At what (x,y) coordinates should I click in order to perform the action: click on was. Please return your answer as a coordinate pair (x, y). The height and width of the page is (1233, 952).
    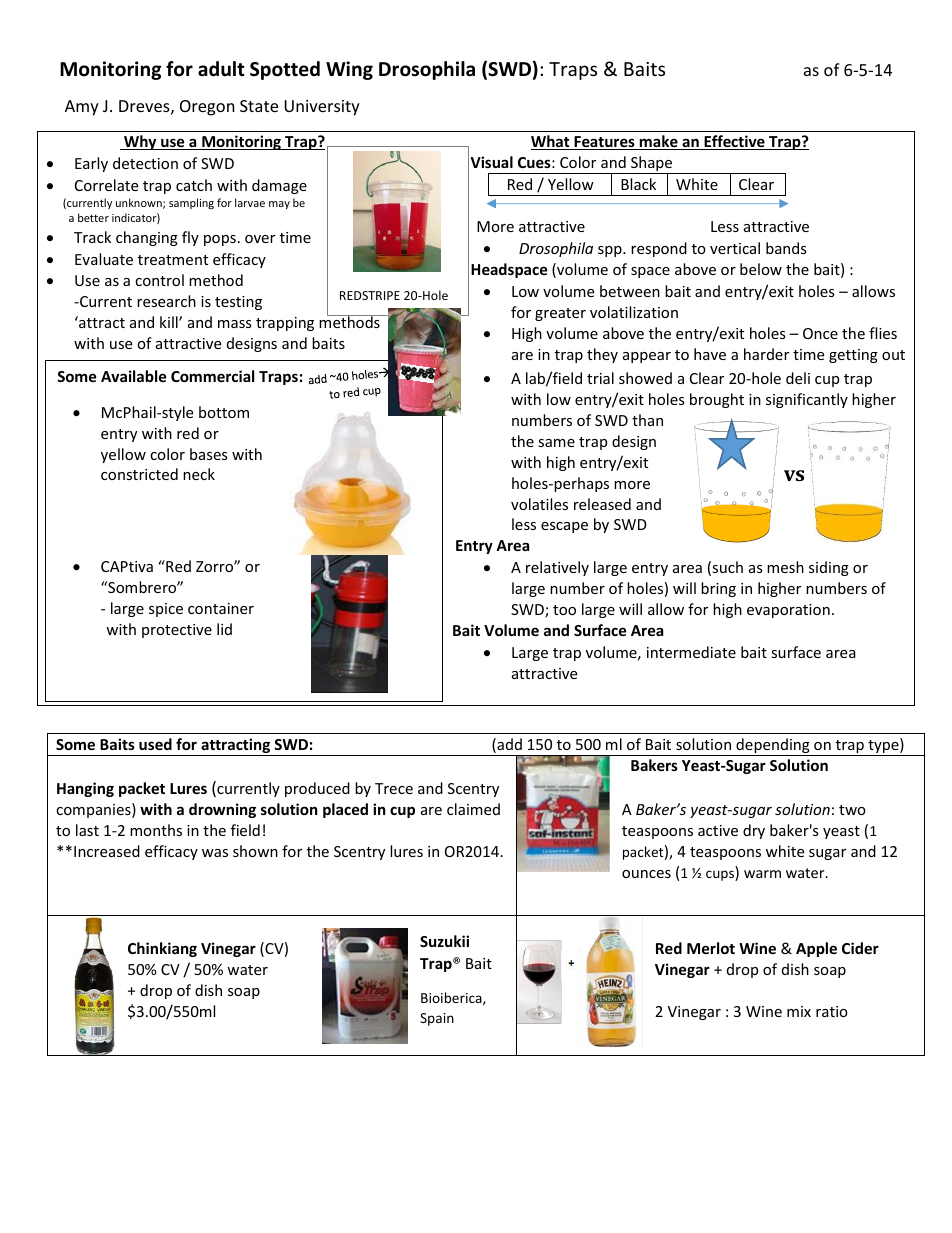
    Looking at the image, I should click on (215, 853).
